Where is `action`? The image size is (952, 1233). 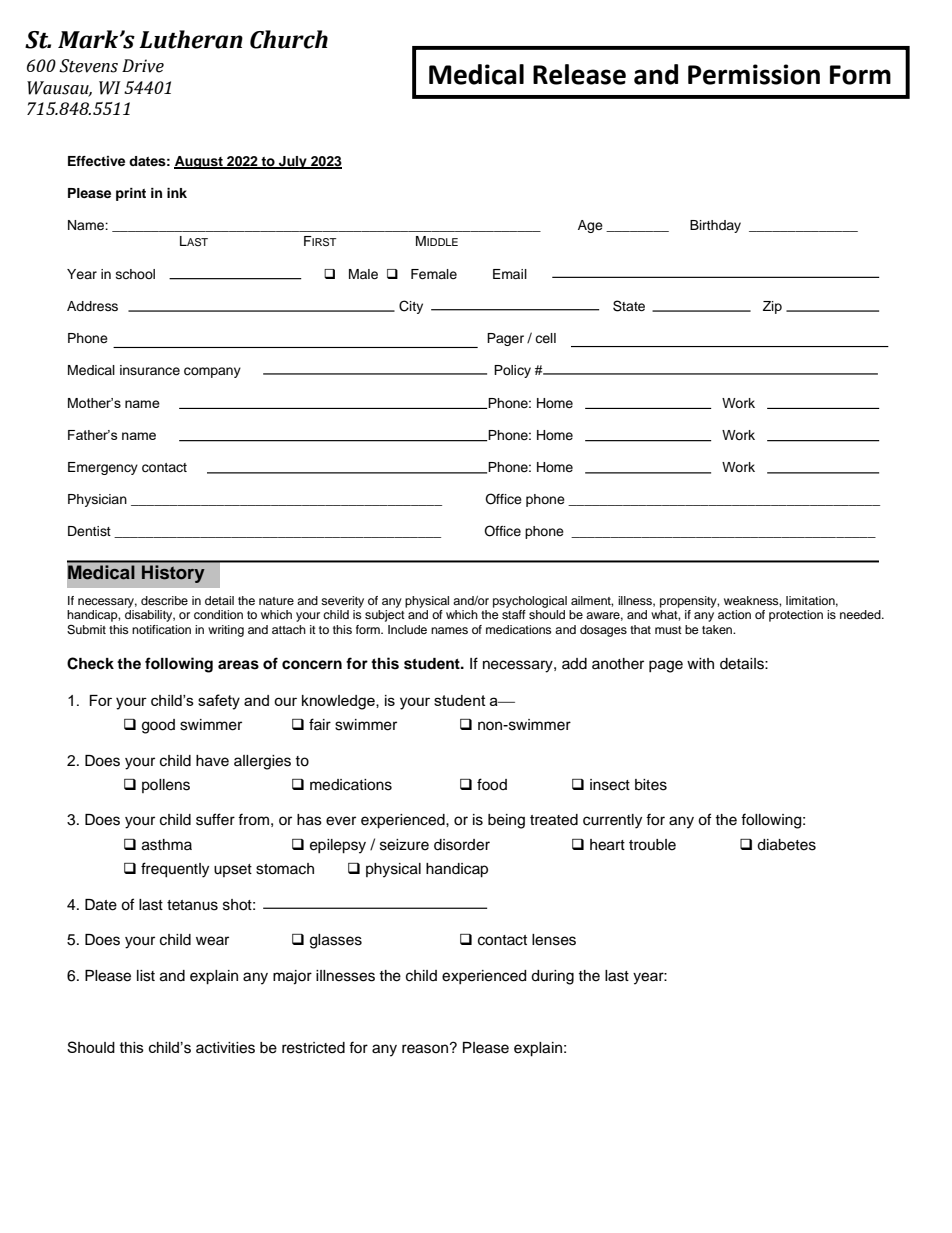
action is located at coordinates (734, 614).
